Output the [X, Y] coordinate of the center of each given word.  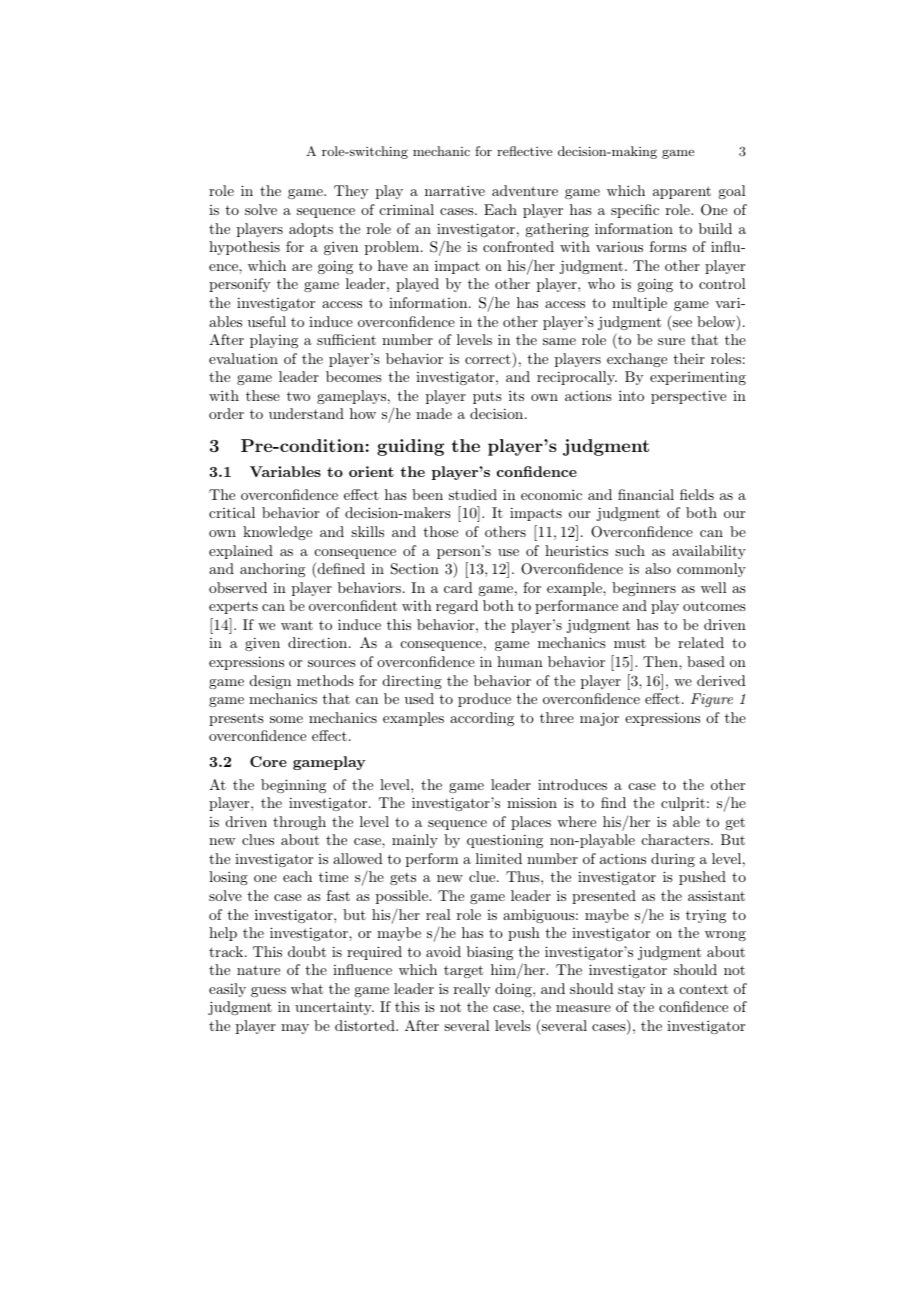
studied [473, 494]
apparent [682, 192]
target [463, 971]
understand [306, 413]
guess [268, 992]
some [286, 719]
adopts [311, 230]
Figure [712, 700]
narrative [455, 190]
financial [646, 494]
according [482, 719]
